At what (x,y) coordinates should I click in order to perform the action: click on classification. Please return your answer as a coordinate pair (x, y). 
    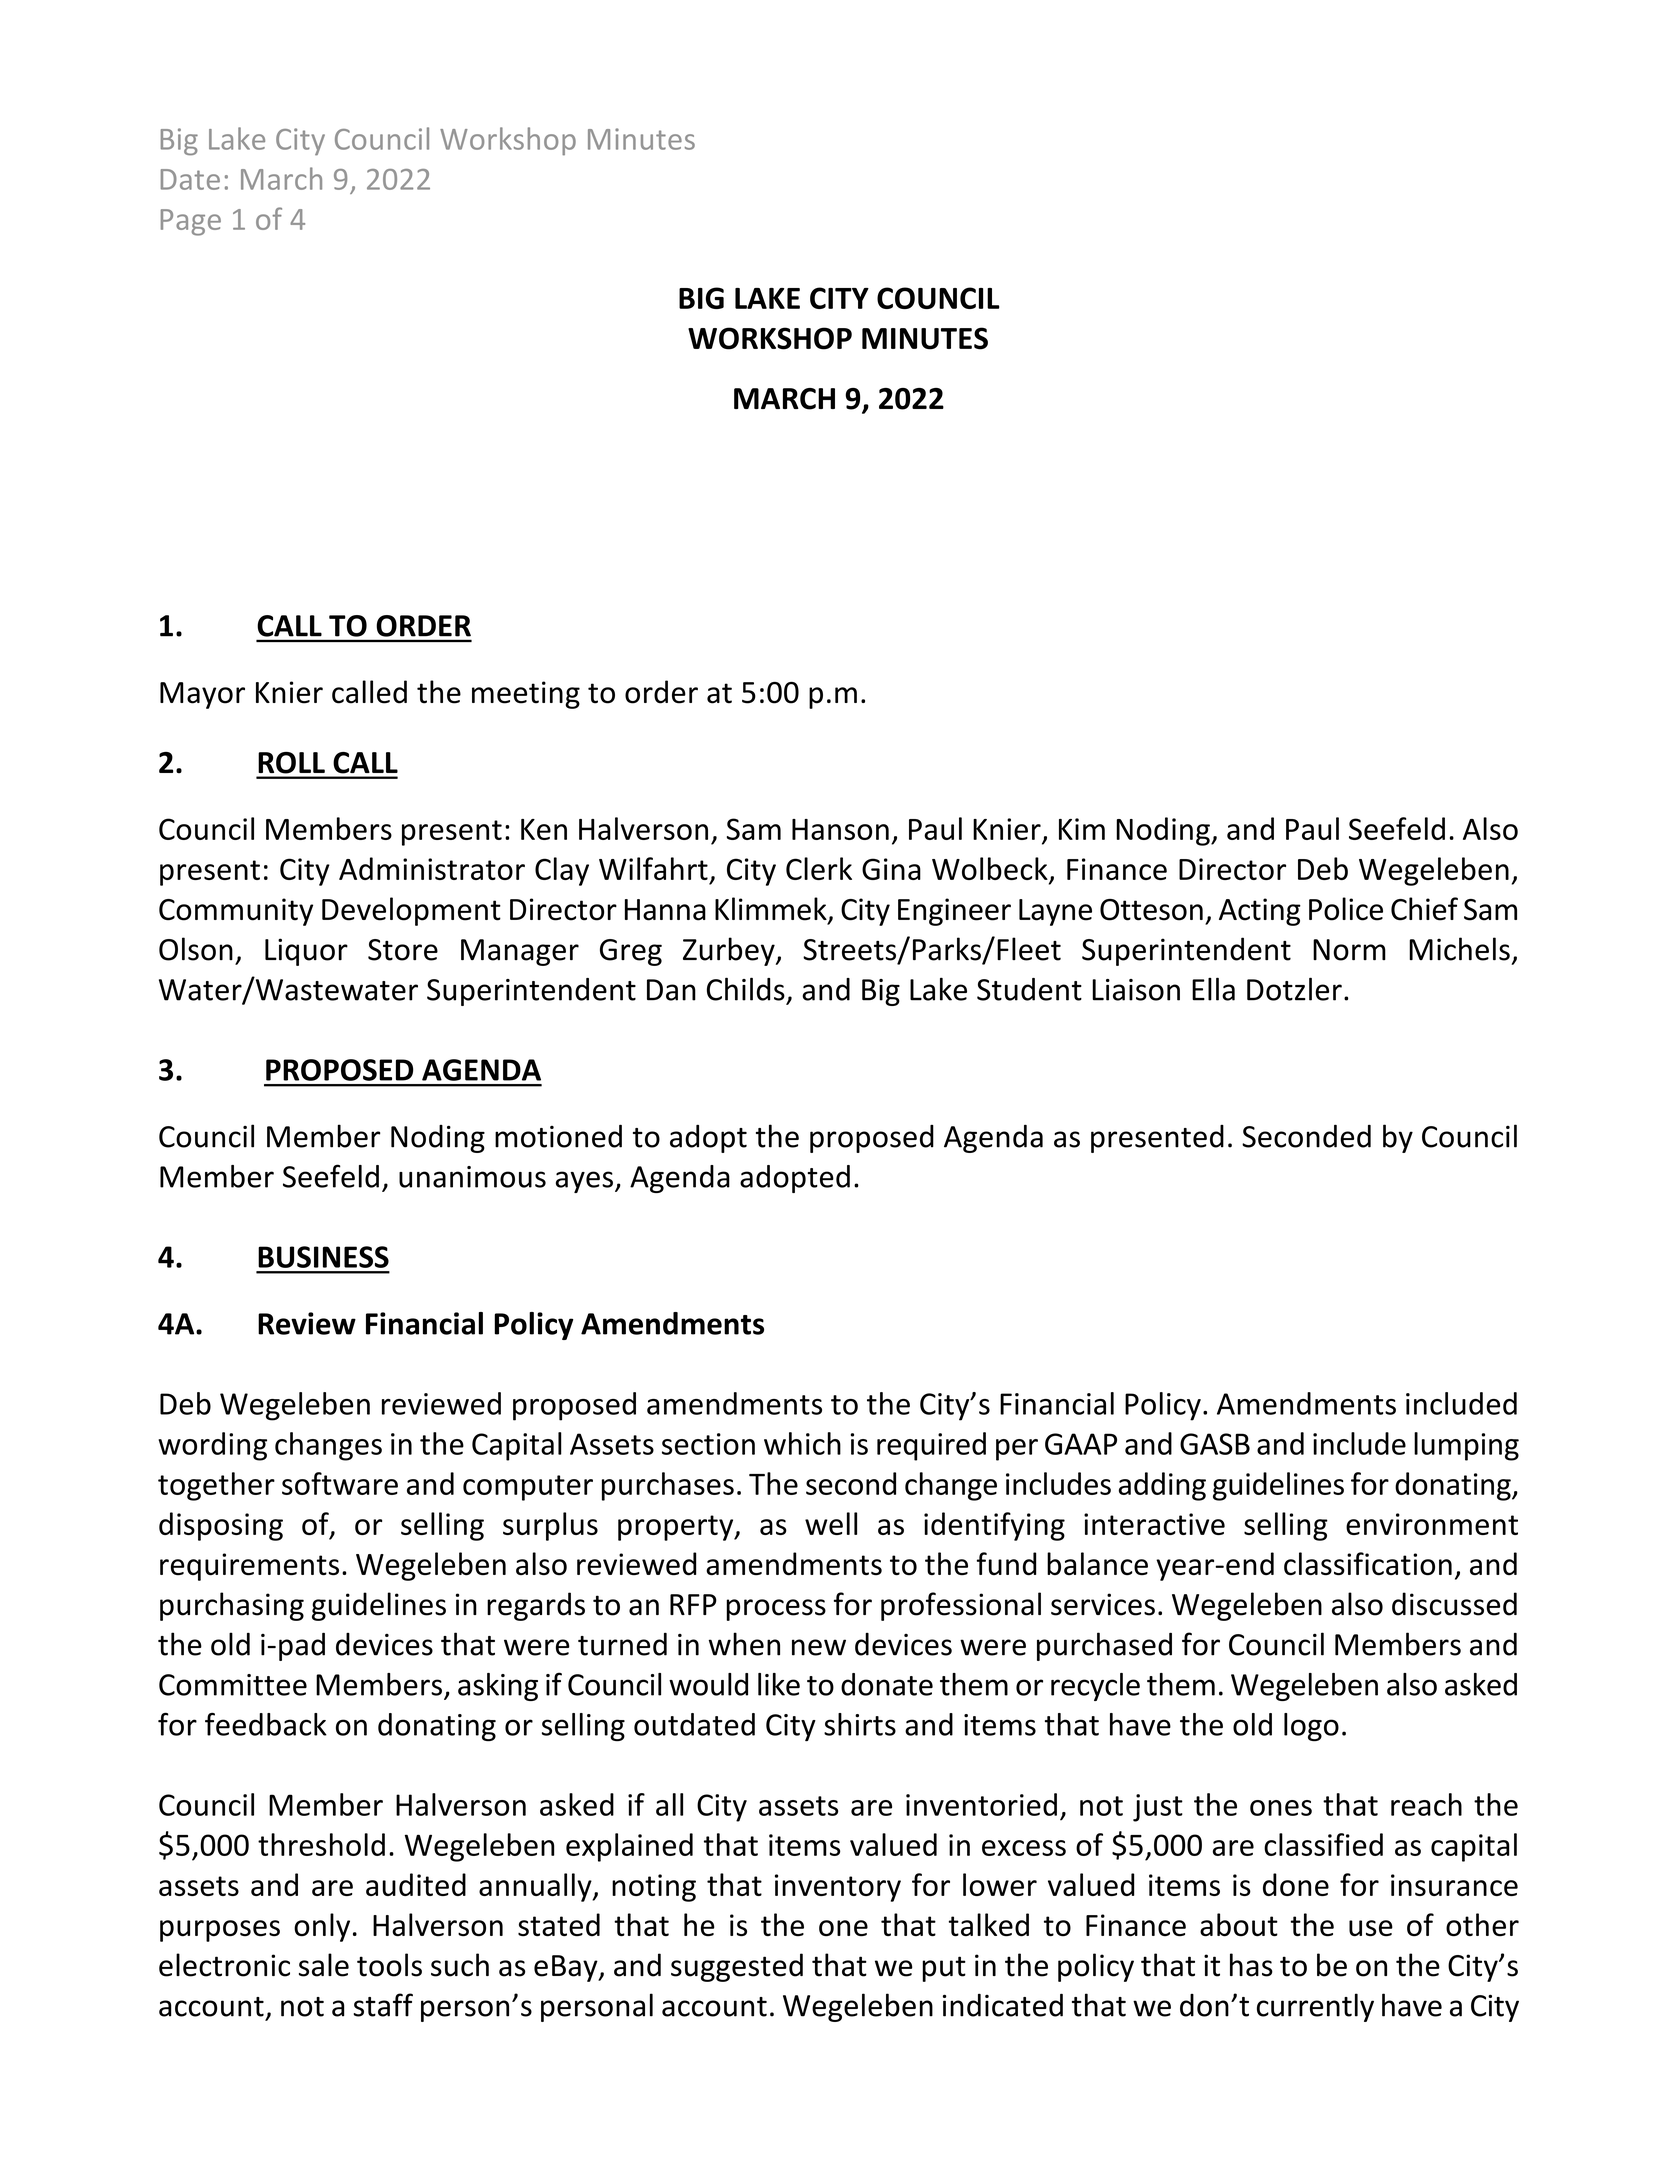
    Looking at the image, I should click on (1368, 1564).
